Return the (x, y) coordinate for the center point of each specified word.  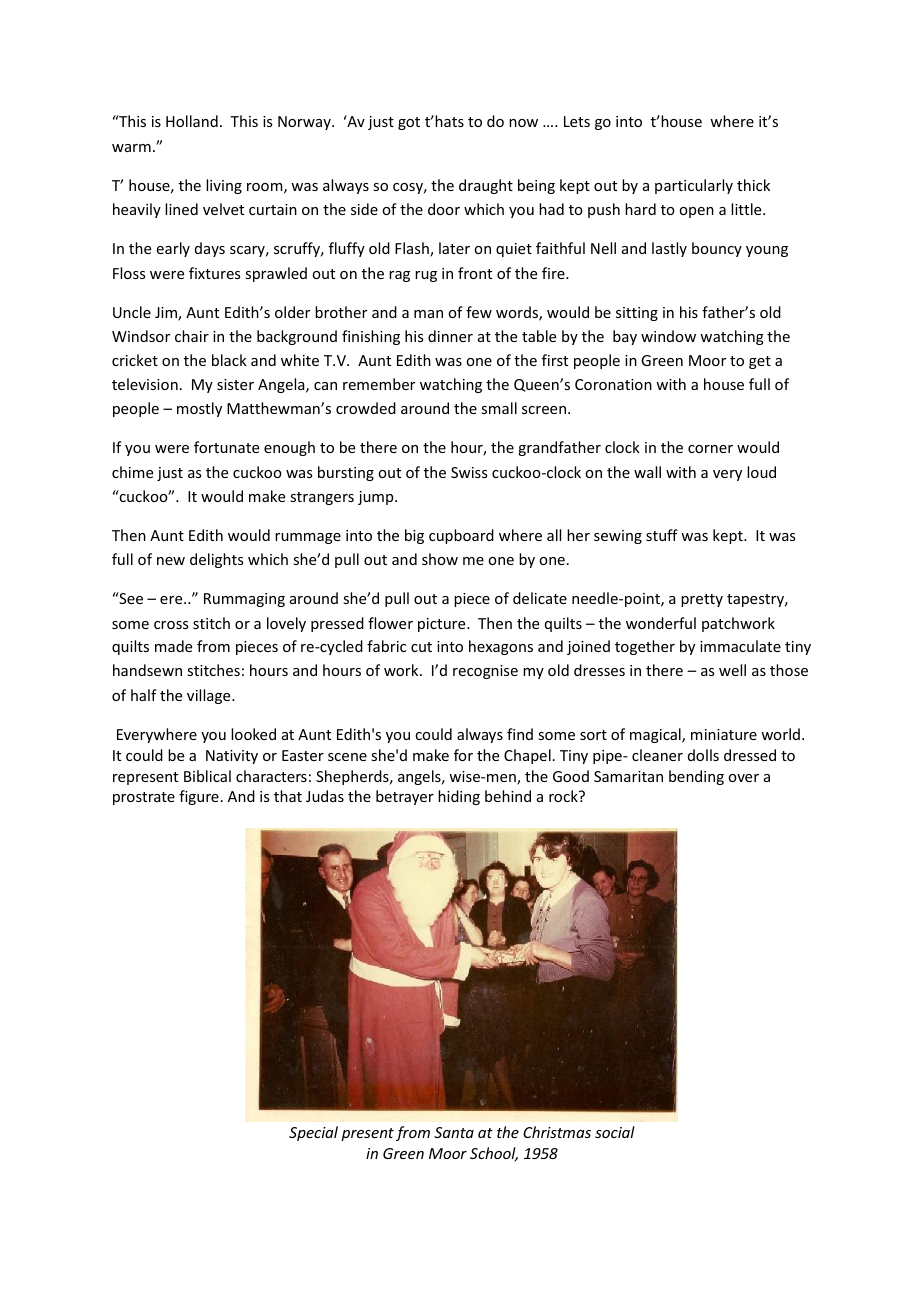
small (499, 408)
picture (443, 625)
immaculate (740, 646)
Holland (192, 121)
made (173, 646)
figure (199, 797)
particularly (694, 186)
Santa (454, 1132)
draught (486, 186)
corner (710, 449)
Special (313, 1133)
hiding (459, 797)
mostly (199, 409)
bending (696, 777)
